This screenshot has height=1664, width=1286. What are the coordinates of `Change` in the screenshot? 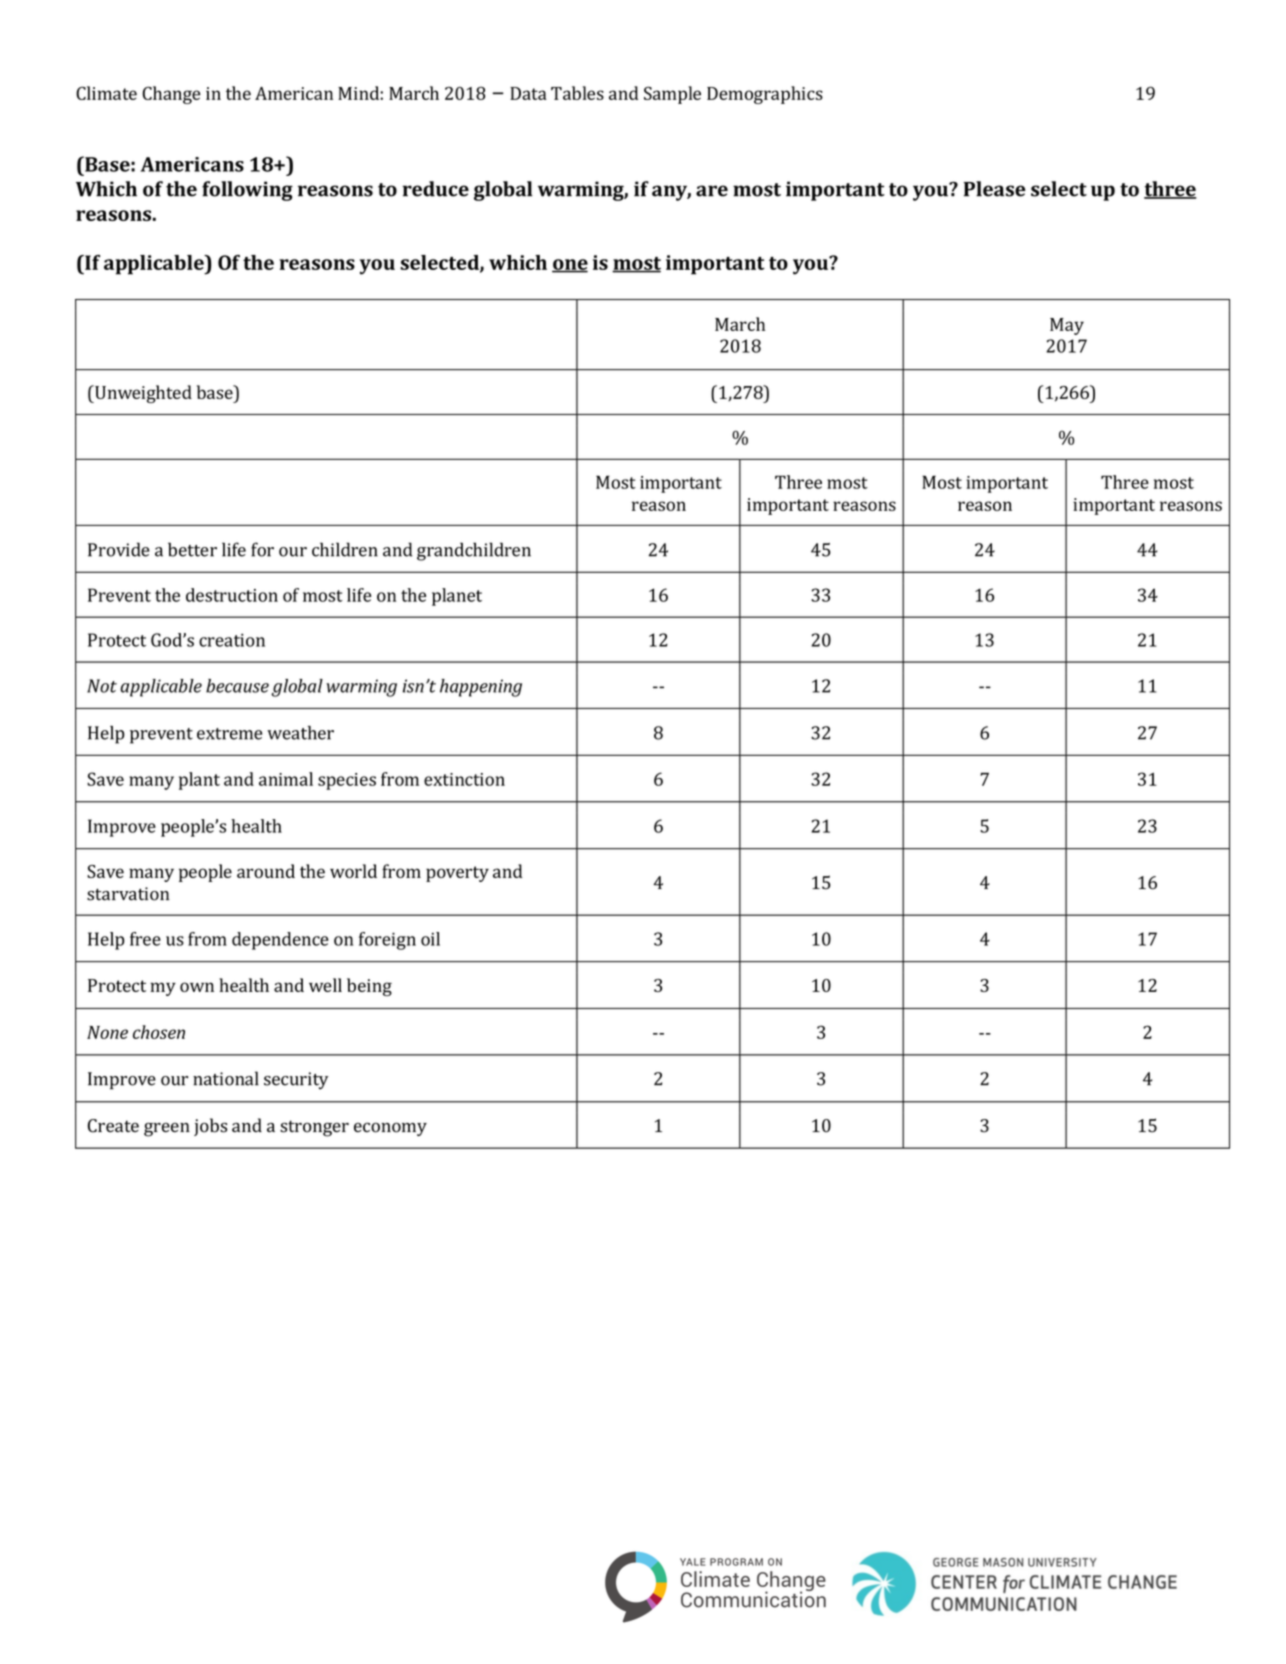 It's located at (171, 95).
